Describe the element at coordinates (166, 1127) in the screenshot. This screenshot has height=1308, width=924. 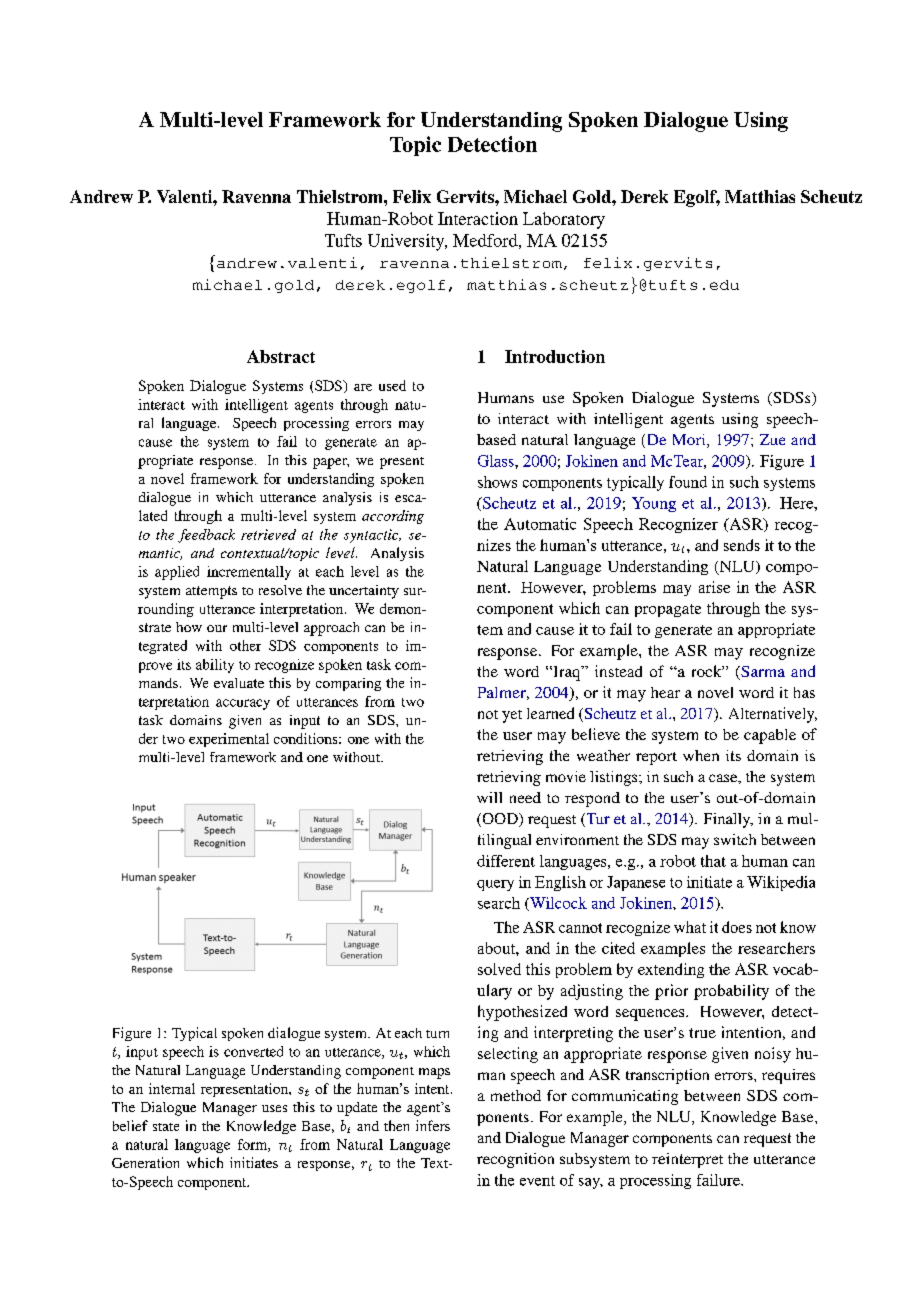
I see `state` at that location.
